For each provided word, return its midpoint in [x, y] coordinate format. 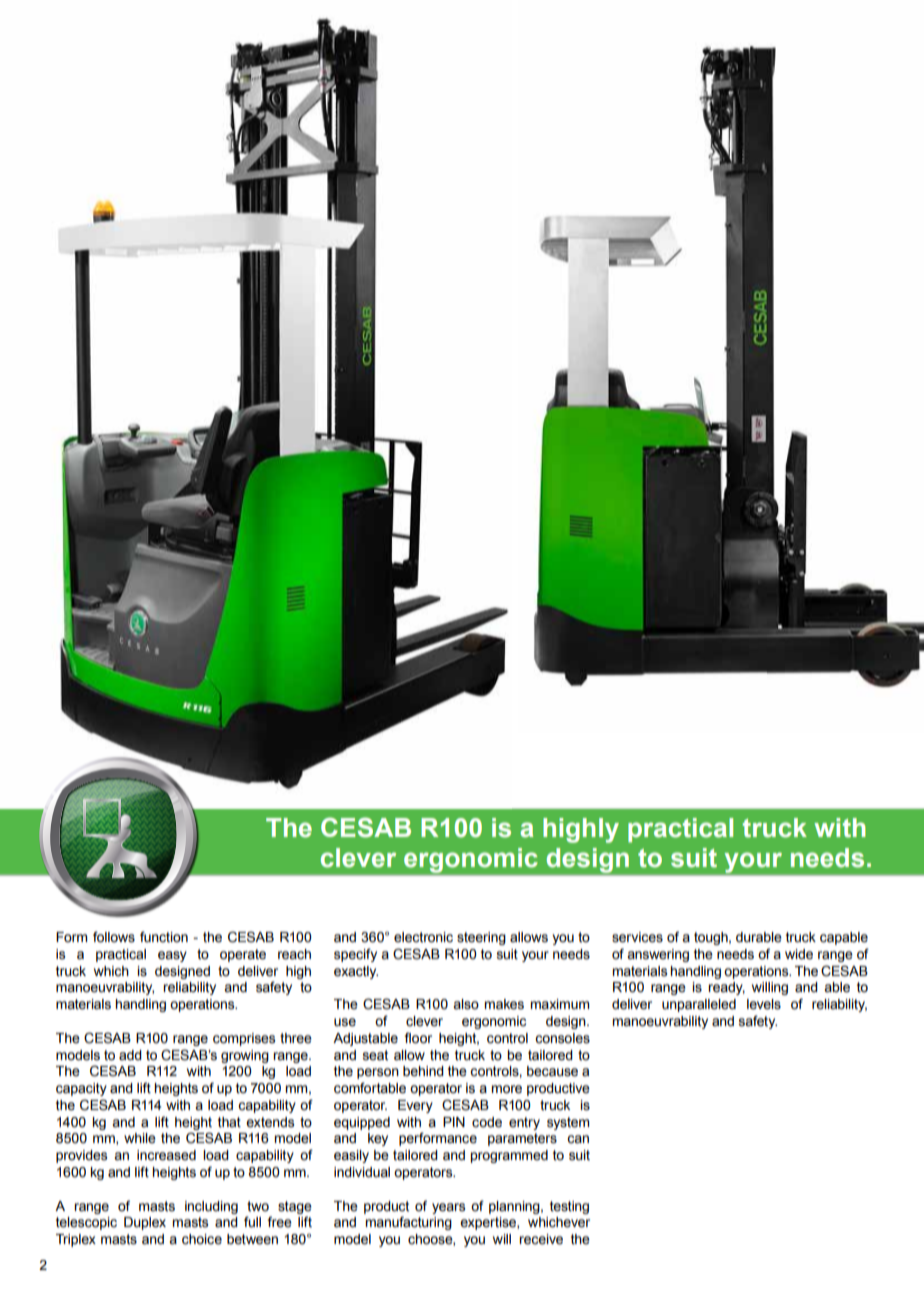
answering [658, 955]
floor [418, 1038]
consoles [562, 1038]
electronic [423, 937]
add [130, 1055]
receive [541, 1239]
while [140, 1138]
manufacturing [408, 1223]
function [164, 937]
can [578, 1139]
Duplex [145, 1223]
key [378, 1139]
